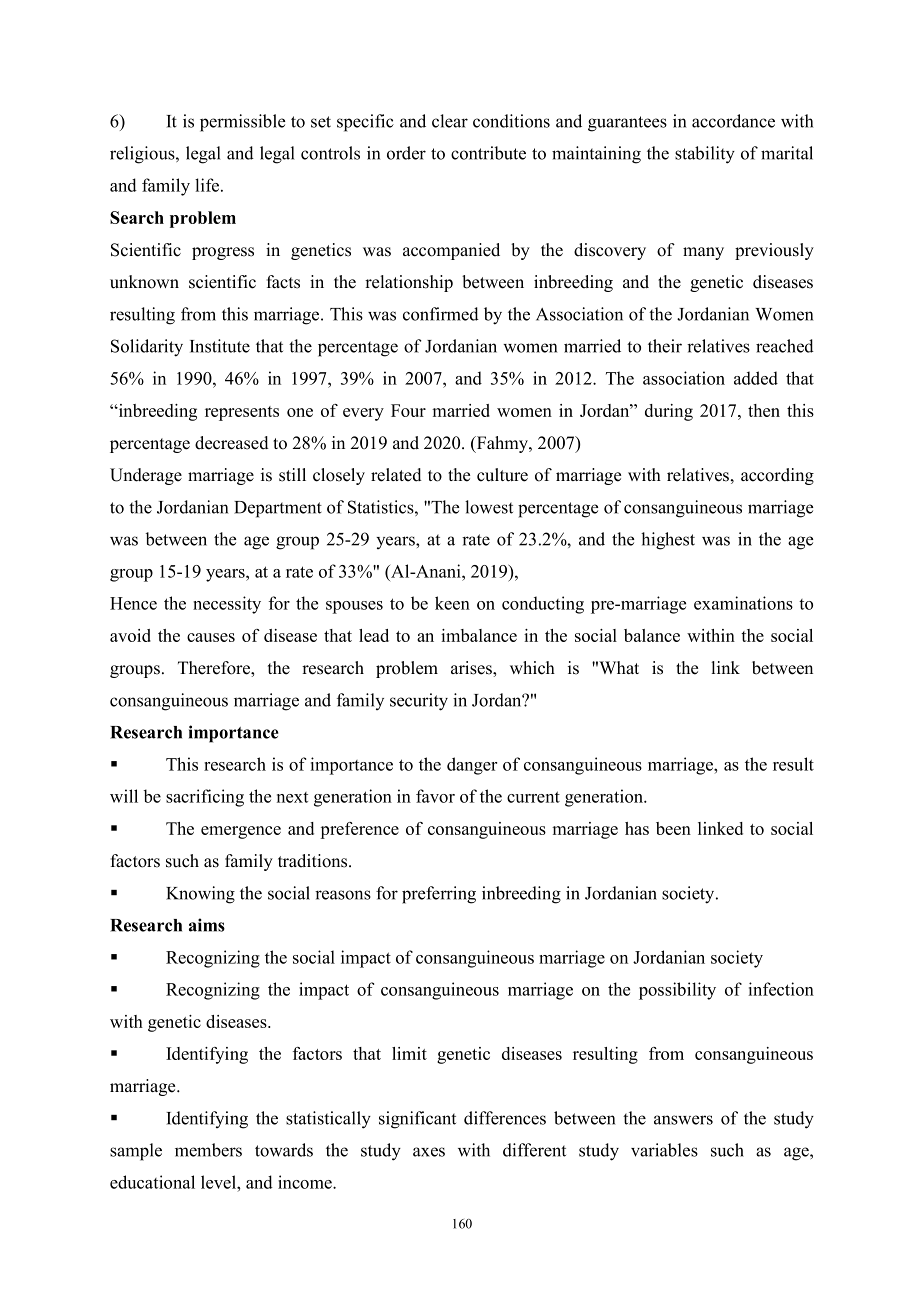  What do you see at coordinates (489, 507) in the document?
I see `lowest` at bounding box center [489, 507].
